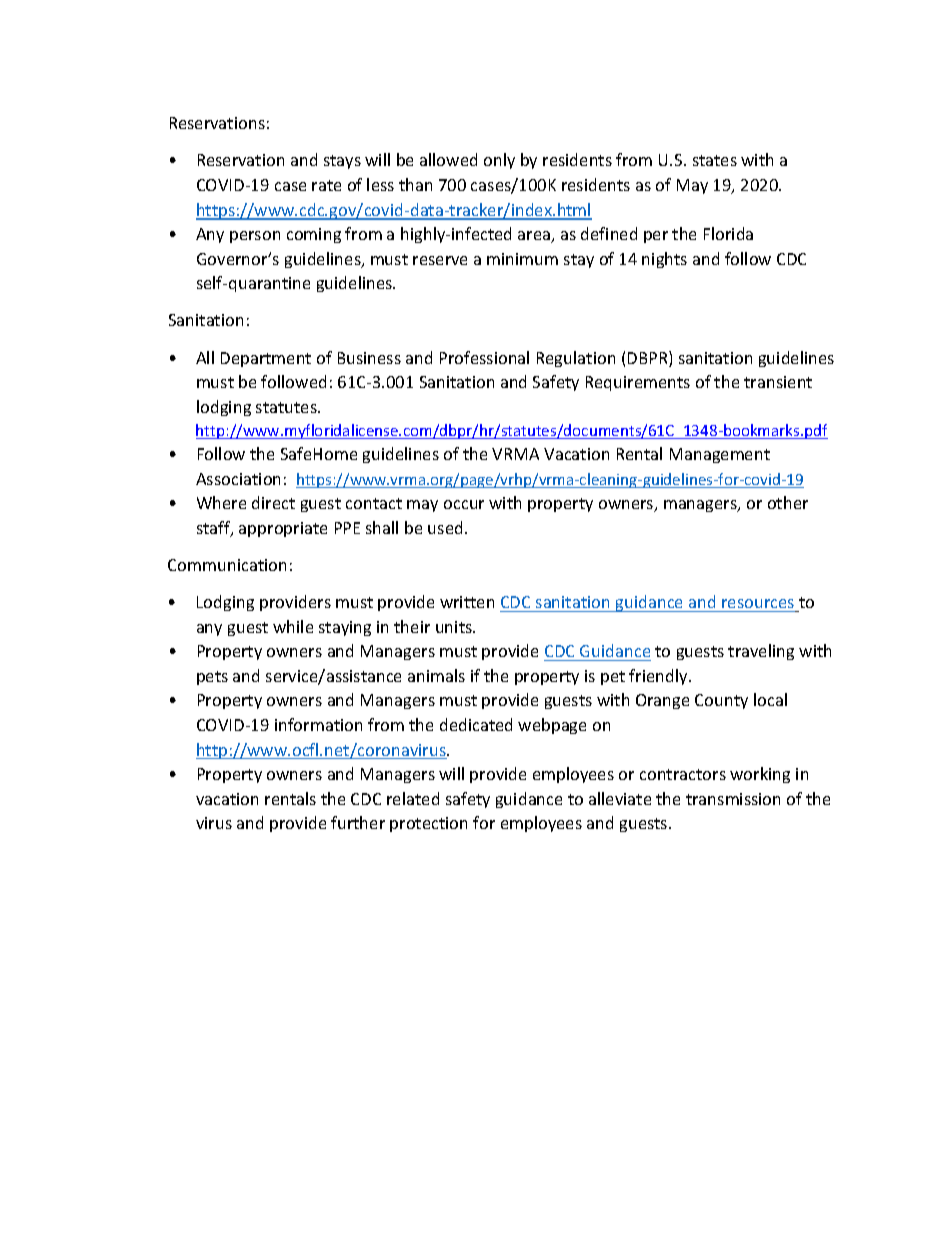  What do you see at coordinates (758, 603) in the screenshot?
I see `resources` at bounding box center [758, 603].
